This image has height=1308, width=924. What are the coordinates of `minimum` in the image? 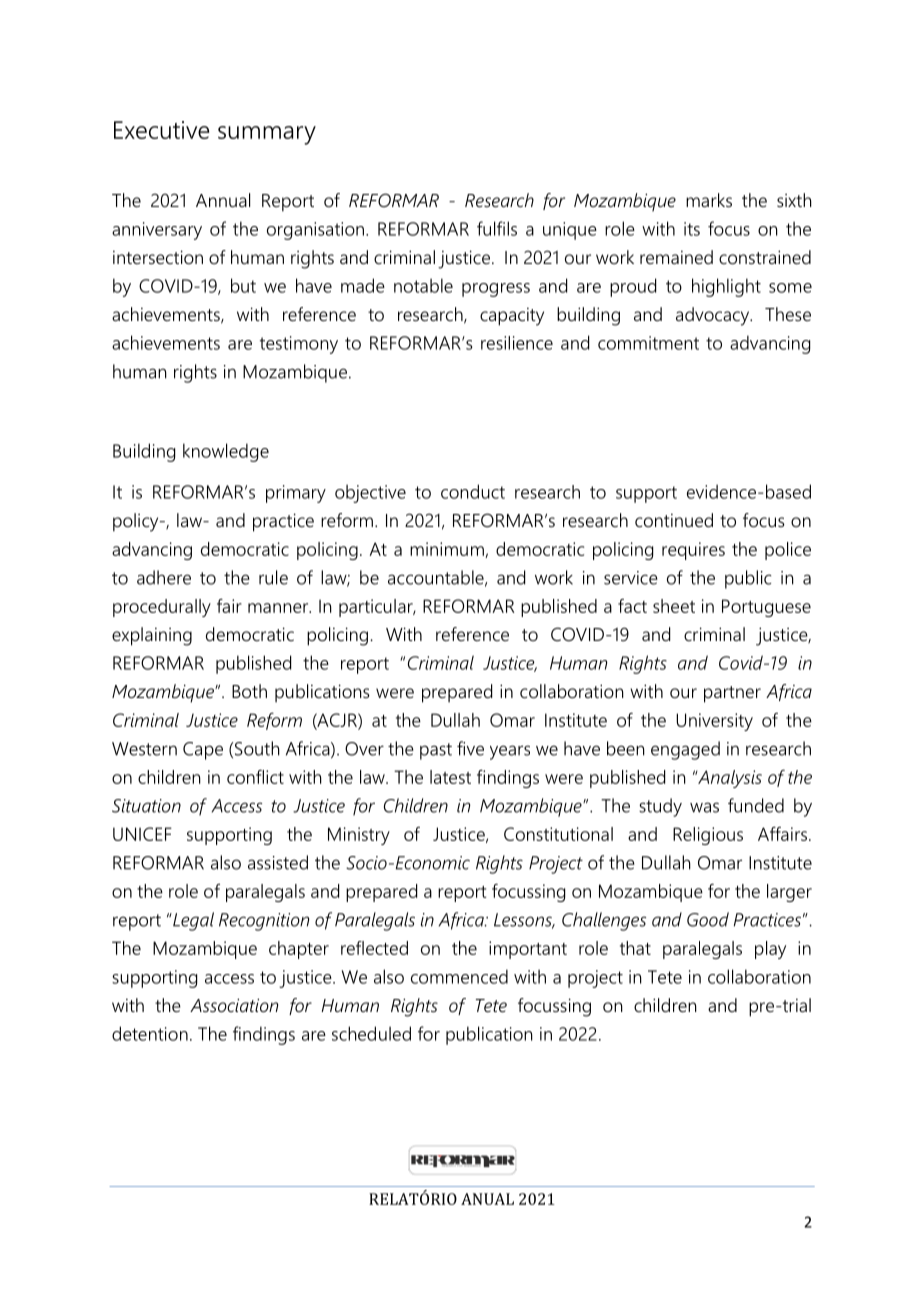 It's located at (448, 550).
